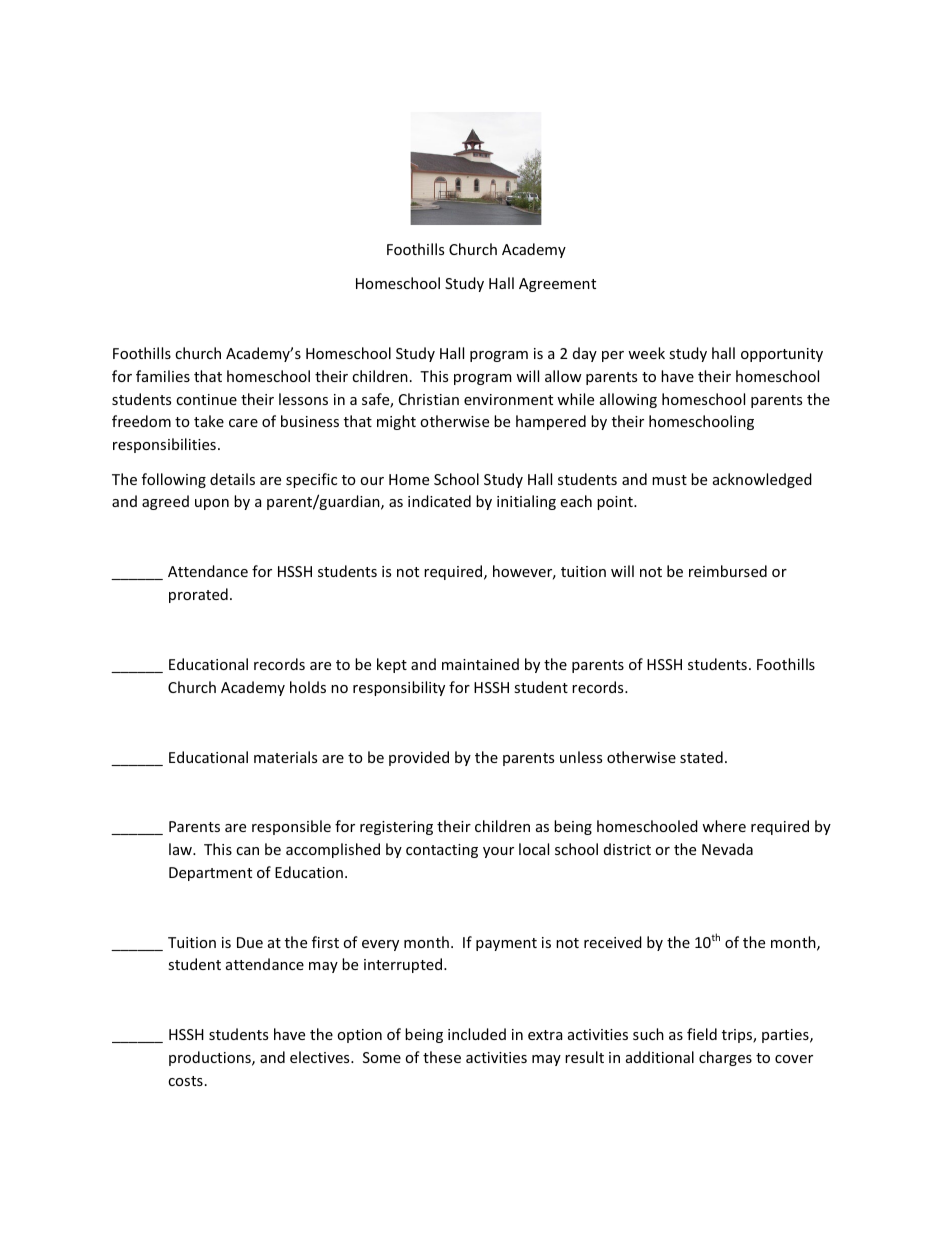  Describe the element at coordinates (557, 285) in the image. I see `Agreement` at that location.
